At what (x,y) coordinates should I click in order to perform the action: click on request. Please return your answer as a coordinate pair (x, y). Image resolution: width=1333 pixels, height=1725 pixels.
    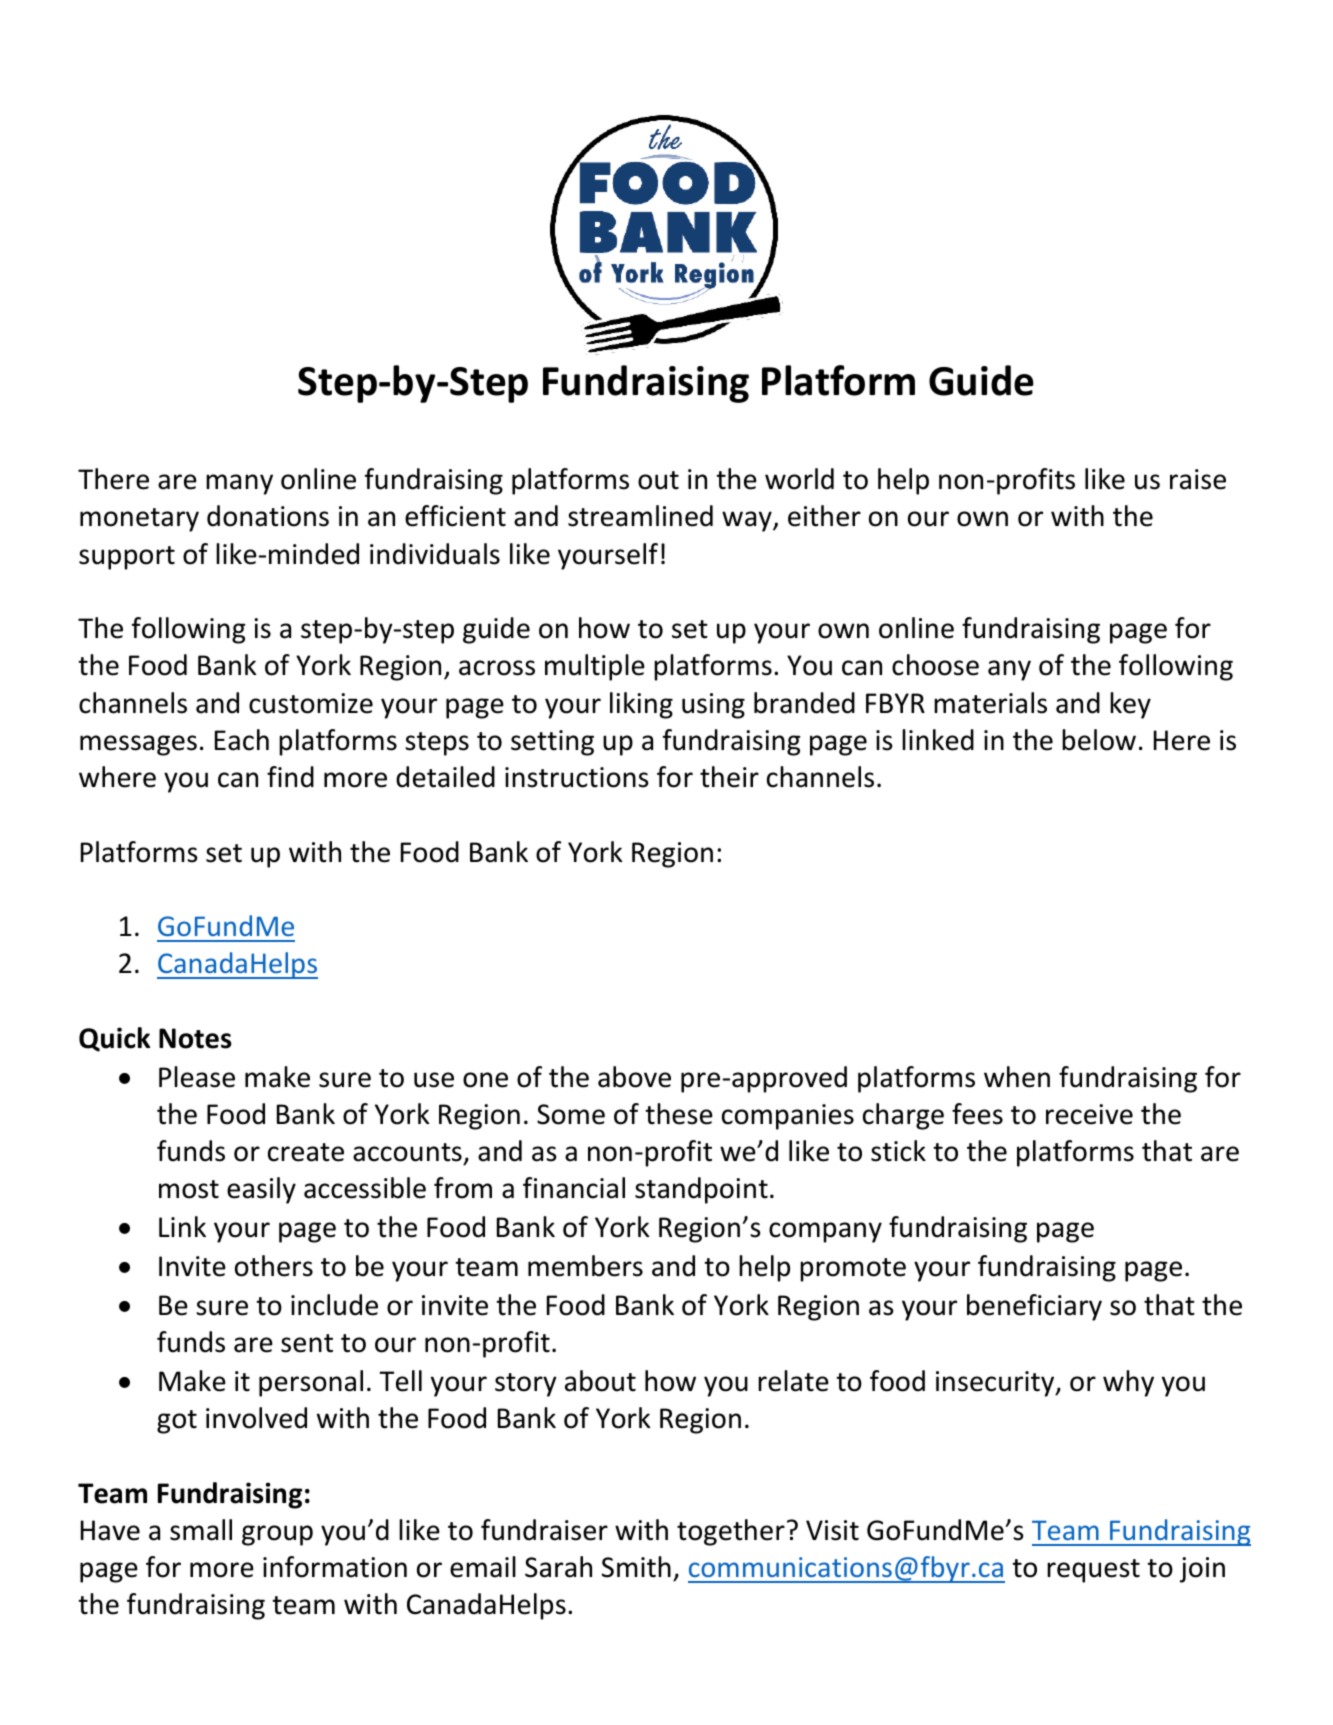
    Looking at the image, I should click on (1093, 1571).
